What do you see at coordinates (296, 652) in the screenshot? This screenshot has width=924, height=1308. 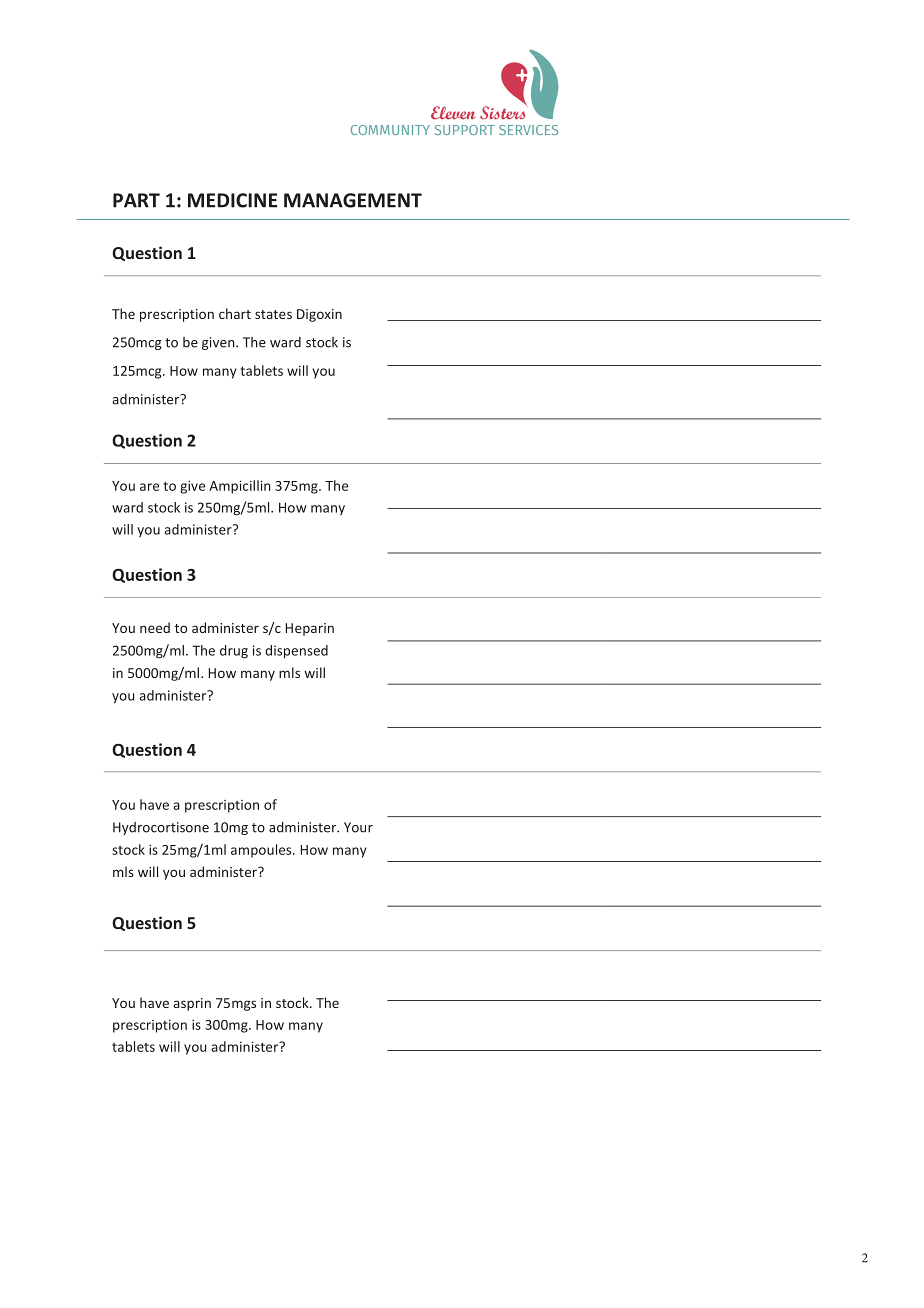 I see `dispensed` at bounding box center [296, 652].
